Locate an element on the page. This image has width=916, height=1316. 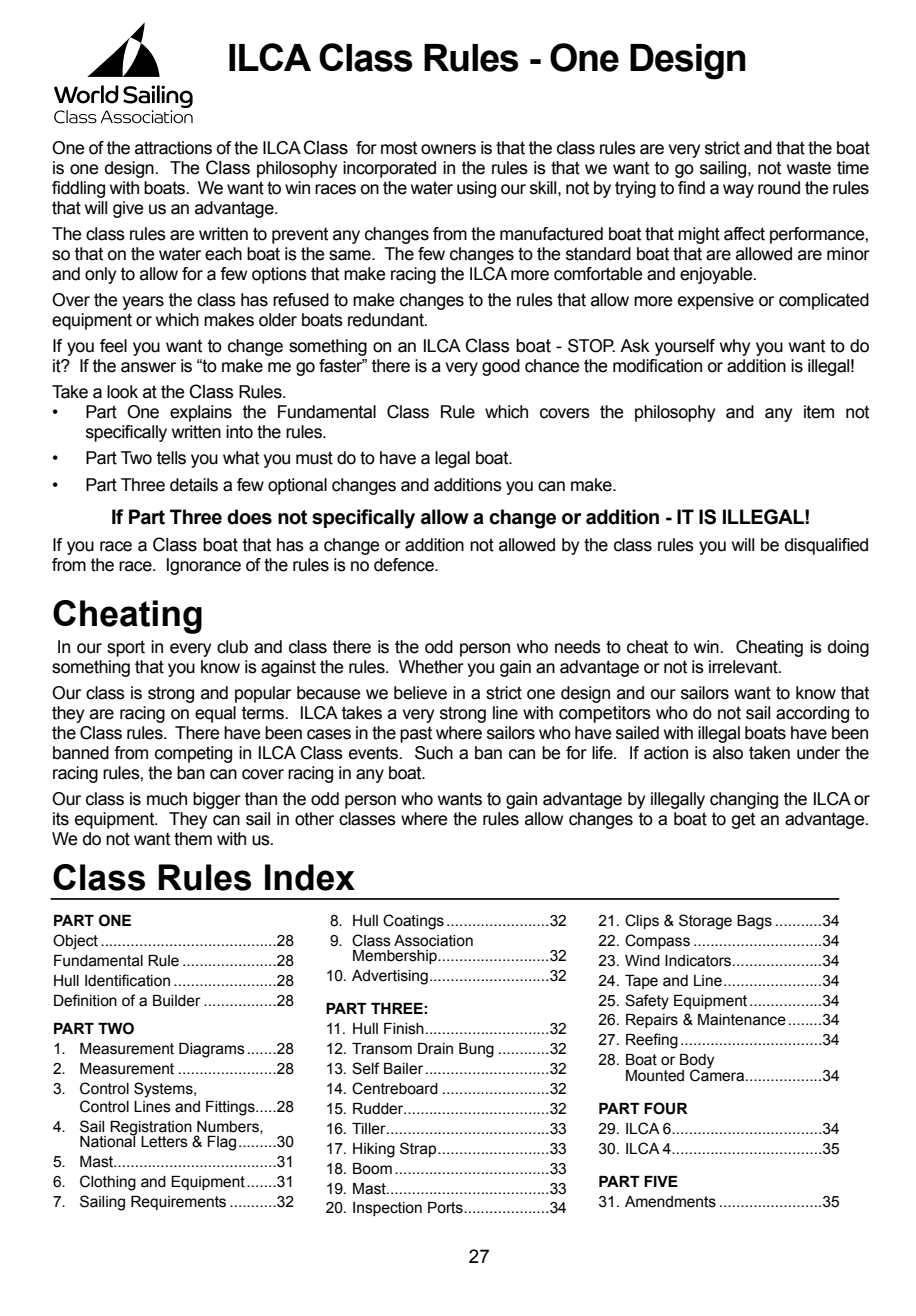
round is located at coordinates (779, 188).
